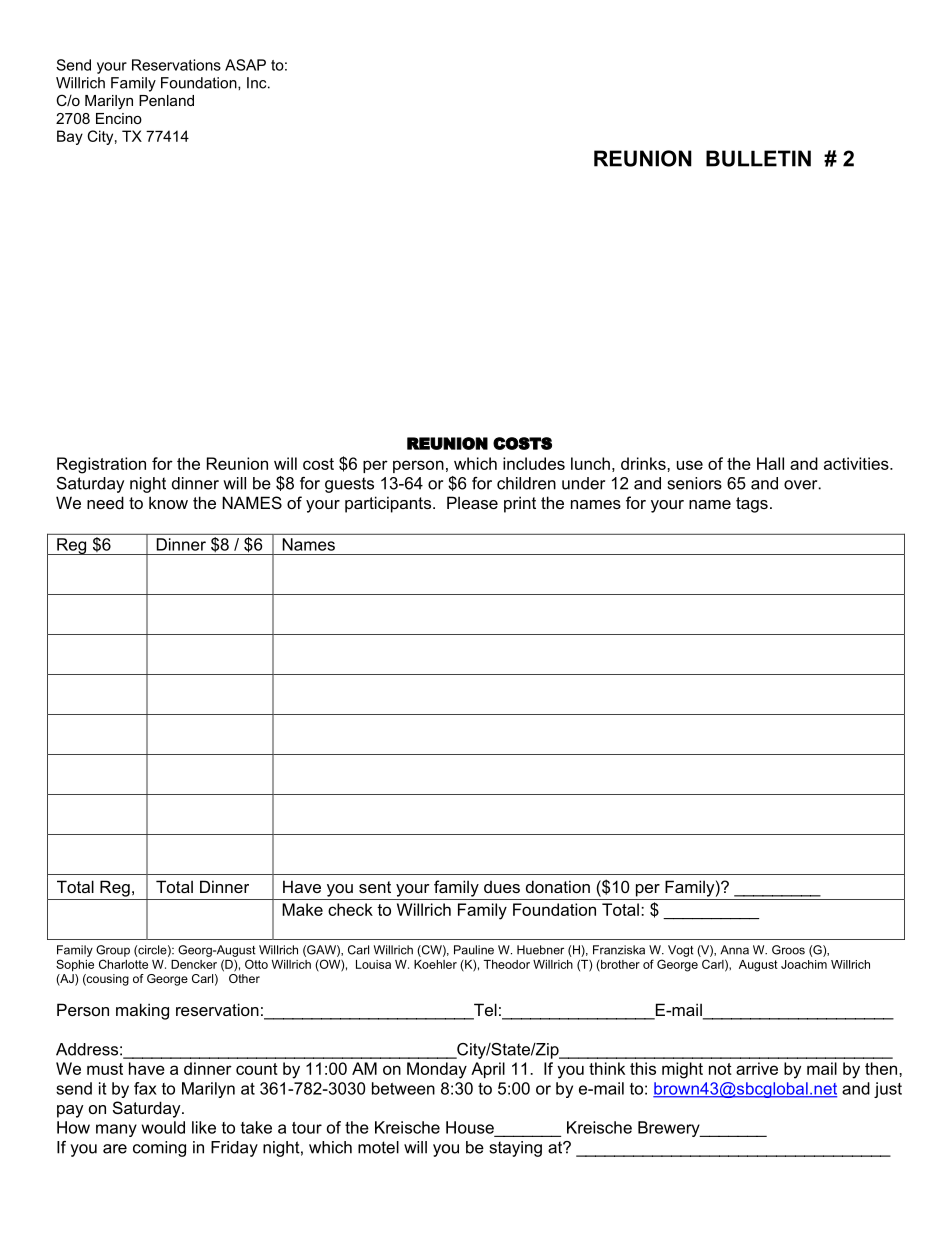  Describe the element at coordinates (534, 463) in the screenshot. I see `includes` at that location.
